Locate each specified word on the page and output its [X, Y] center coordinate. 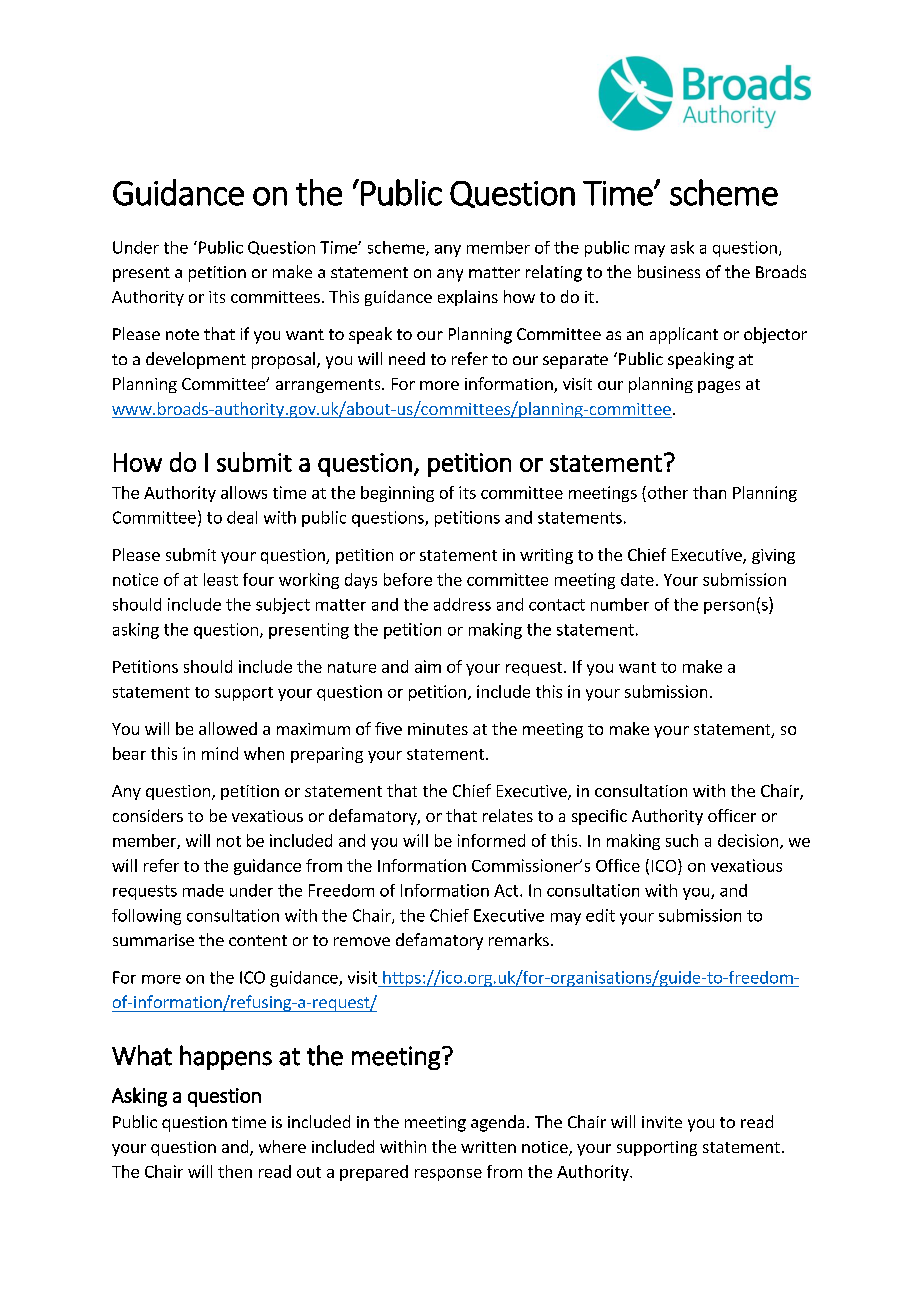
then [235, 1171]
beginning [397, 494]
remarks [519, 939]
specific [599, 817]
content [258, 940]
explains [468, 298]
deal [242, 517]
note [182, 334]
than [709, 492]
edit [600, 915]
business [669, 271]
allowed [228, 728]
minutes [438, 729]
